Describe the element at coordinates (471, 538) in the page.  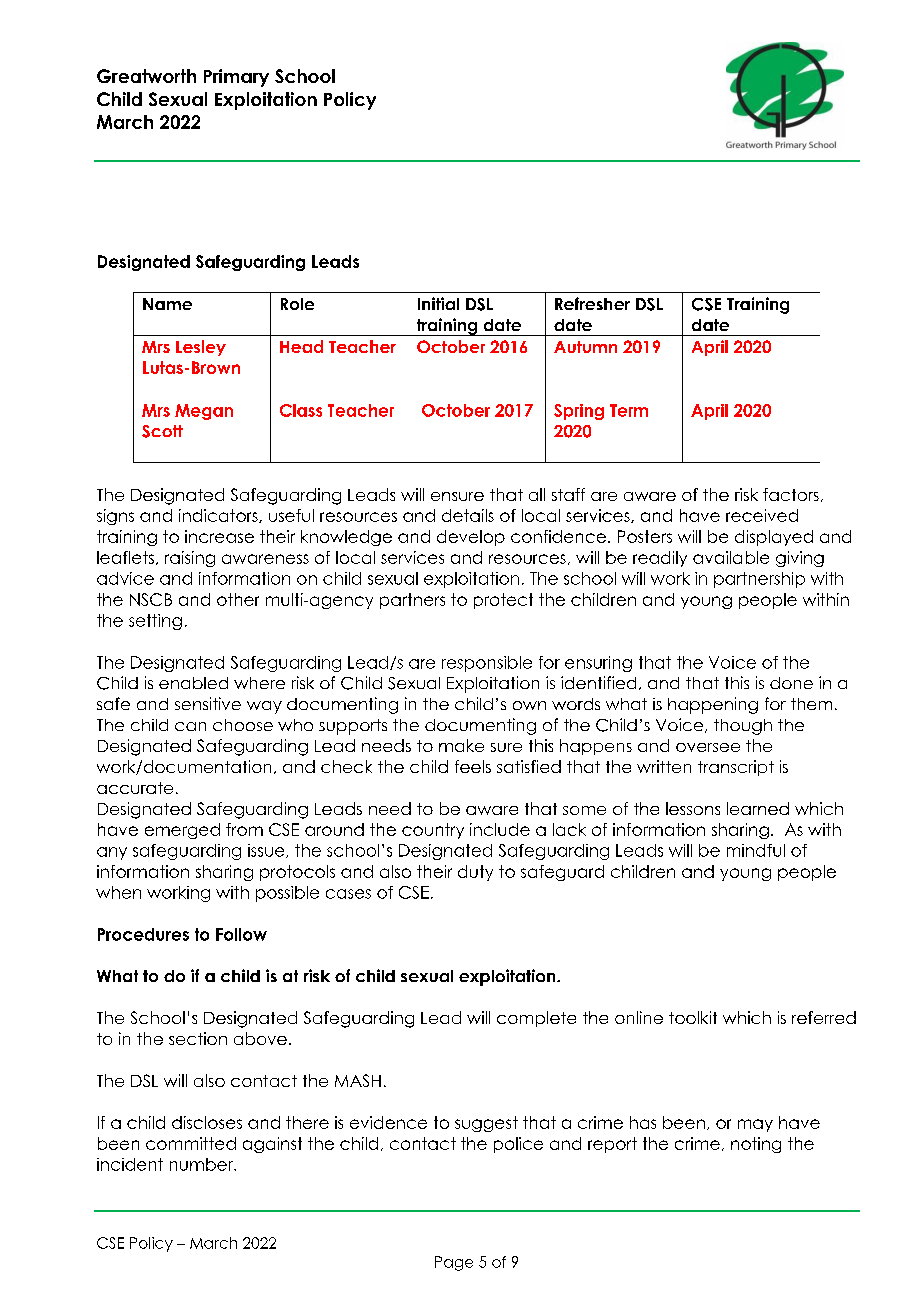
I see `develop` at that location.
